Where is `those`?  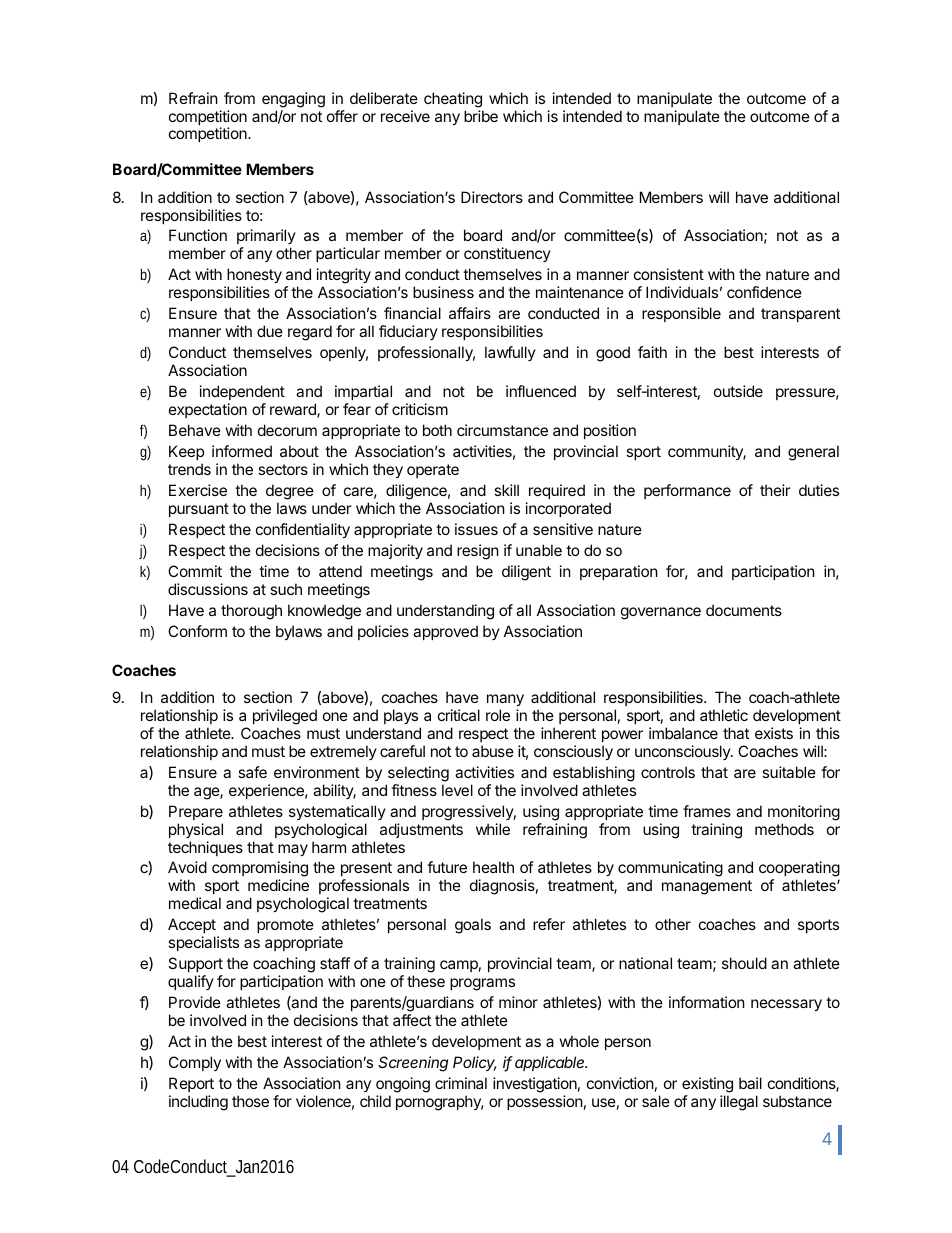 those is located at coordinates (250, 1101).
